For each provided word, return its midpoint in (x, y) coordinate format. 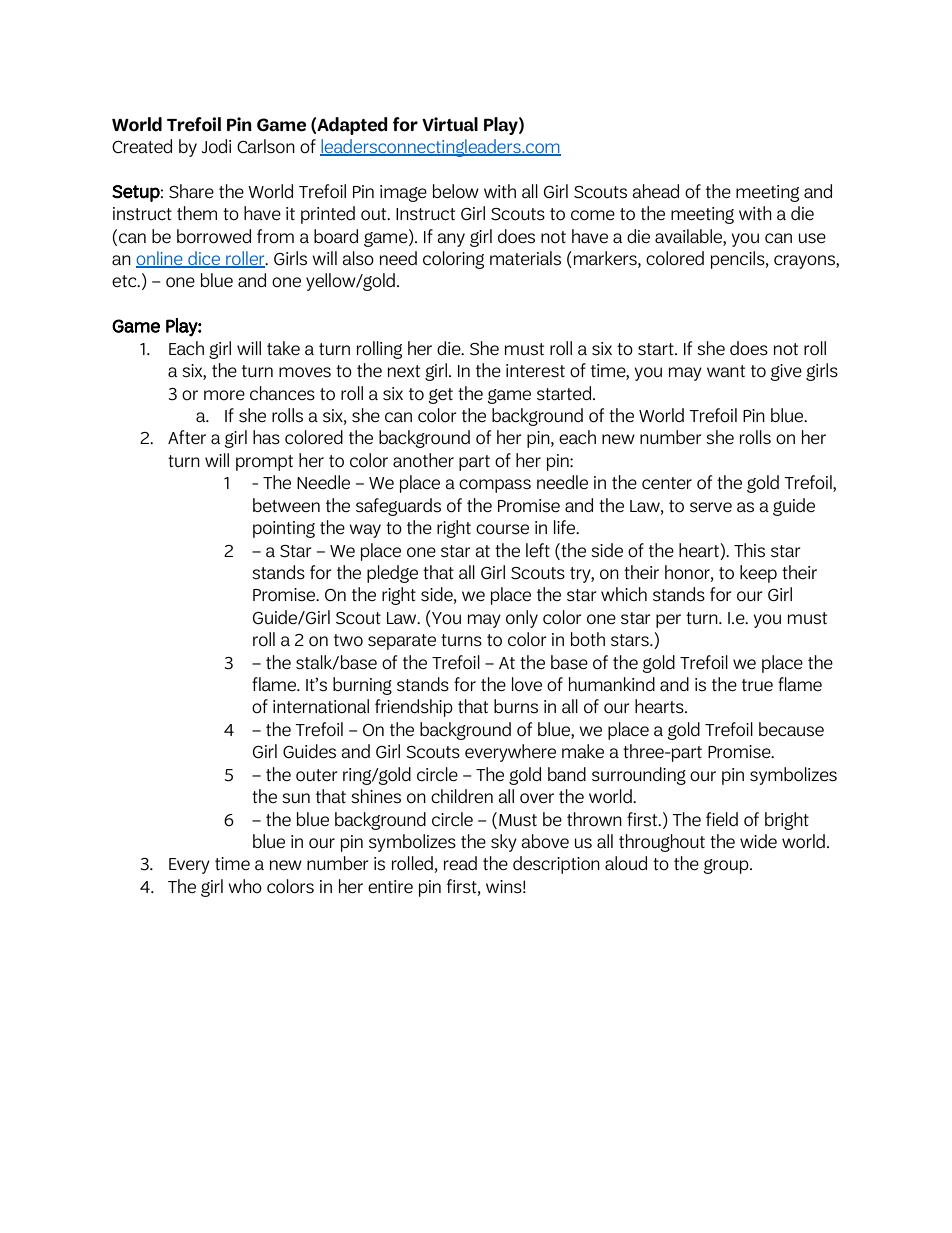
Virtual (450, 124)
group (727, 866)
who (245, 886)
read (460, 863)
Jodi (216, 146)
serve (711, 507)
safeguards (398, 507)
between (286, 505)
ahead (655, 191)
